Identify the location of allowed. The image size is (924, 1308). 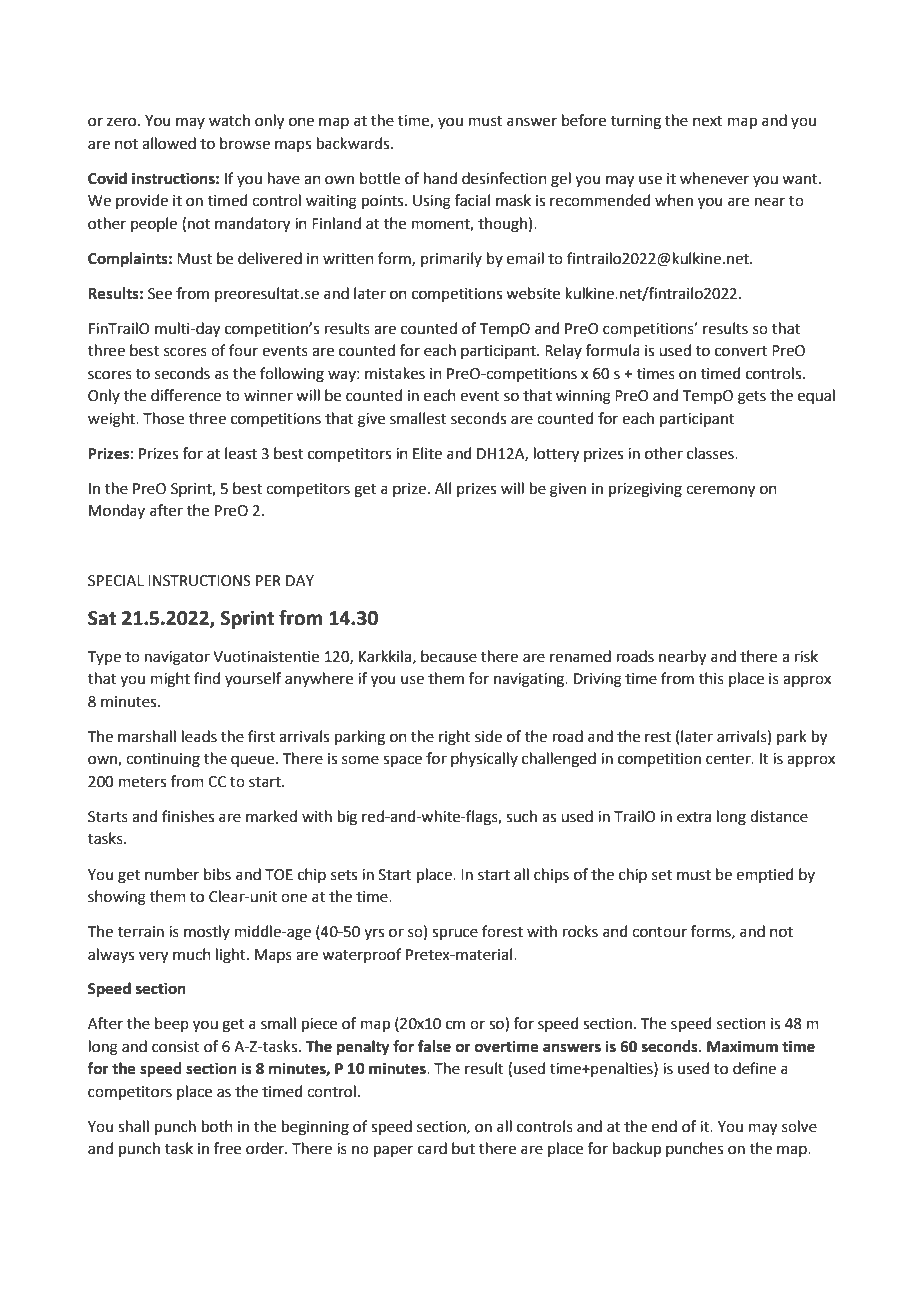
(169, 143).
